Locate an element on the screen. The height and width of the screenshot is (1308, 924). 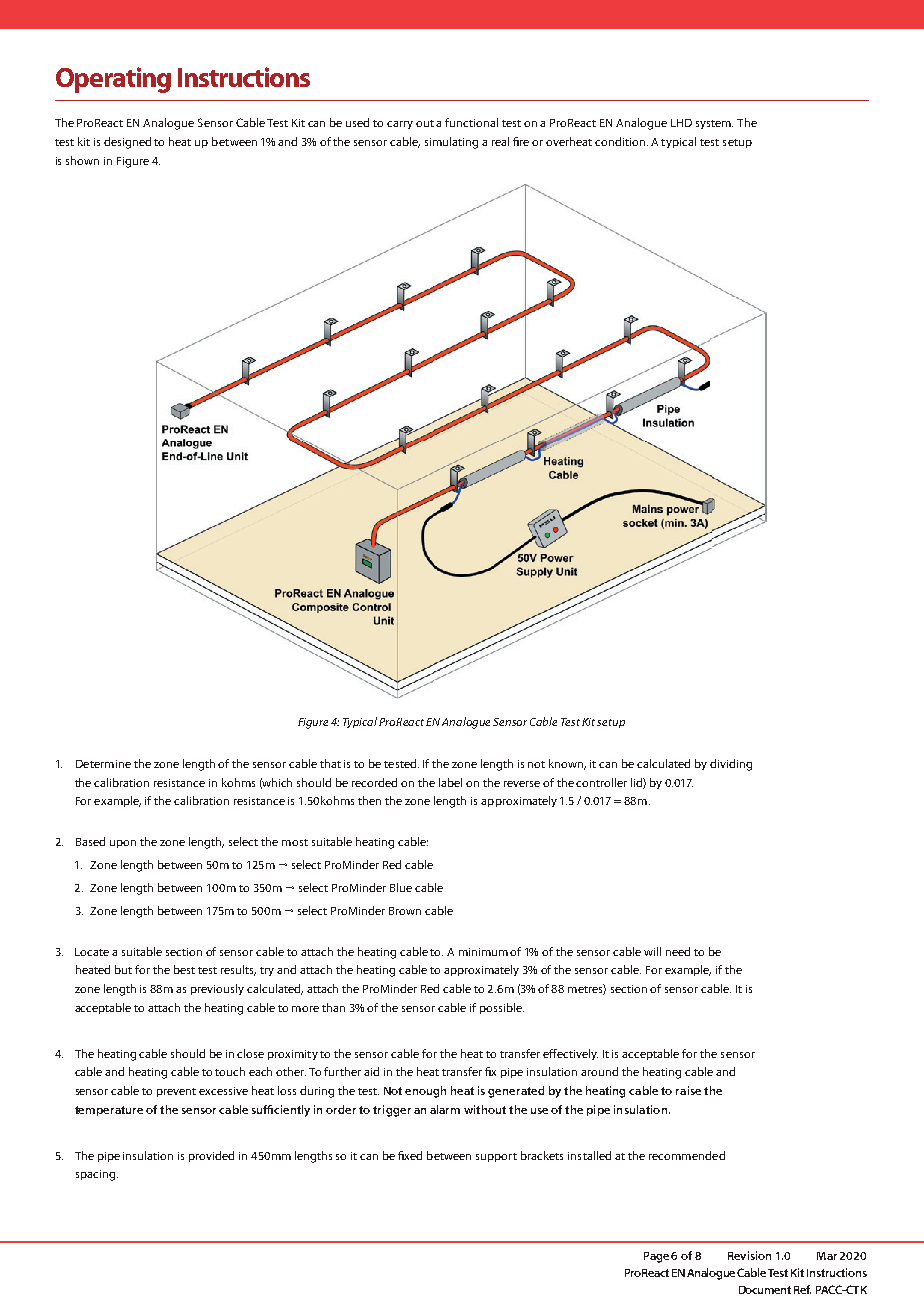
functional is located at coordinates (471, 122).
